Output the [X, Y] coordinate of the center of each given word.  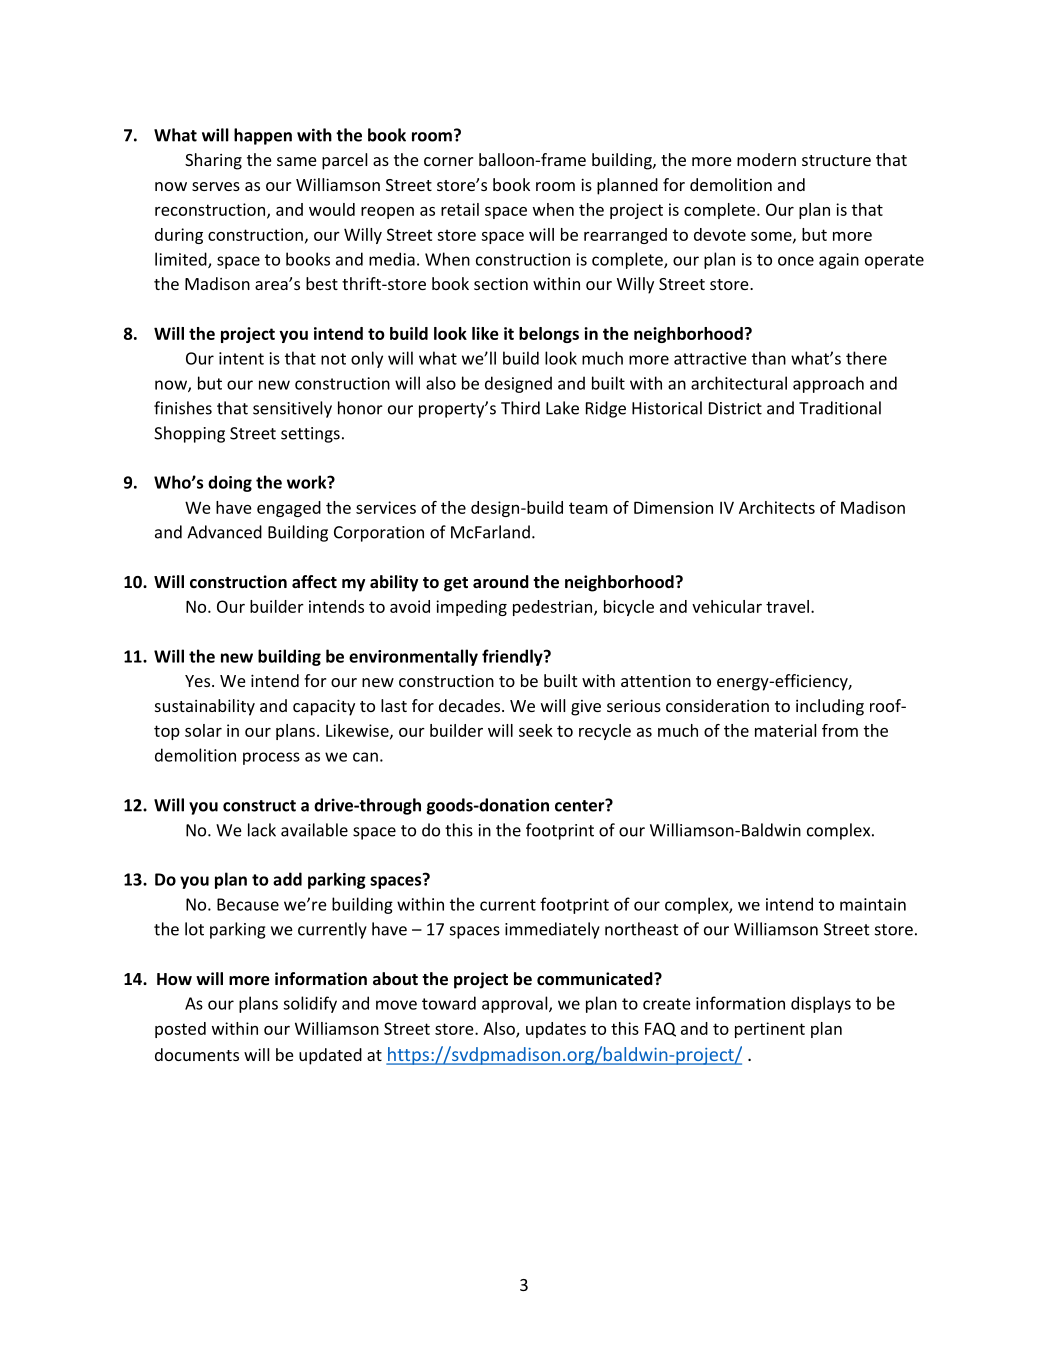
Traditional [840, 408]
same [296, 161]
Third [520, 408]
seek [536, 730]
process [271, 758]
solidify [310, 1004]
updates [556, 1030]
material [785, 730]
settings [310, 435]
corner [448, 161]
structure [836, 160]
